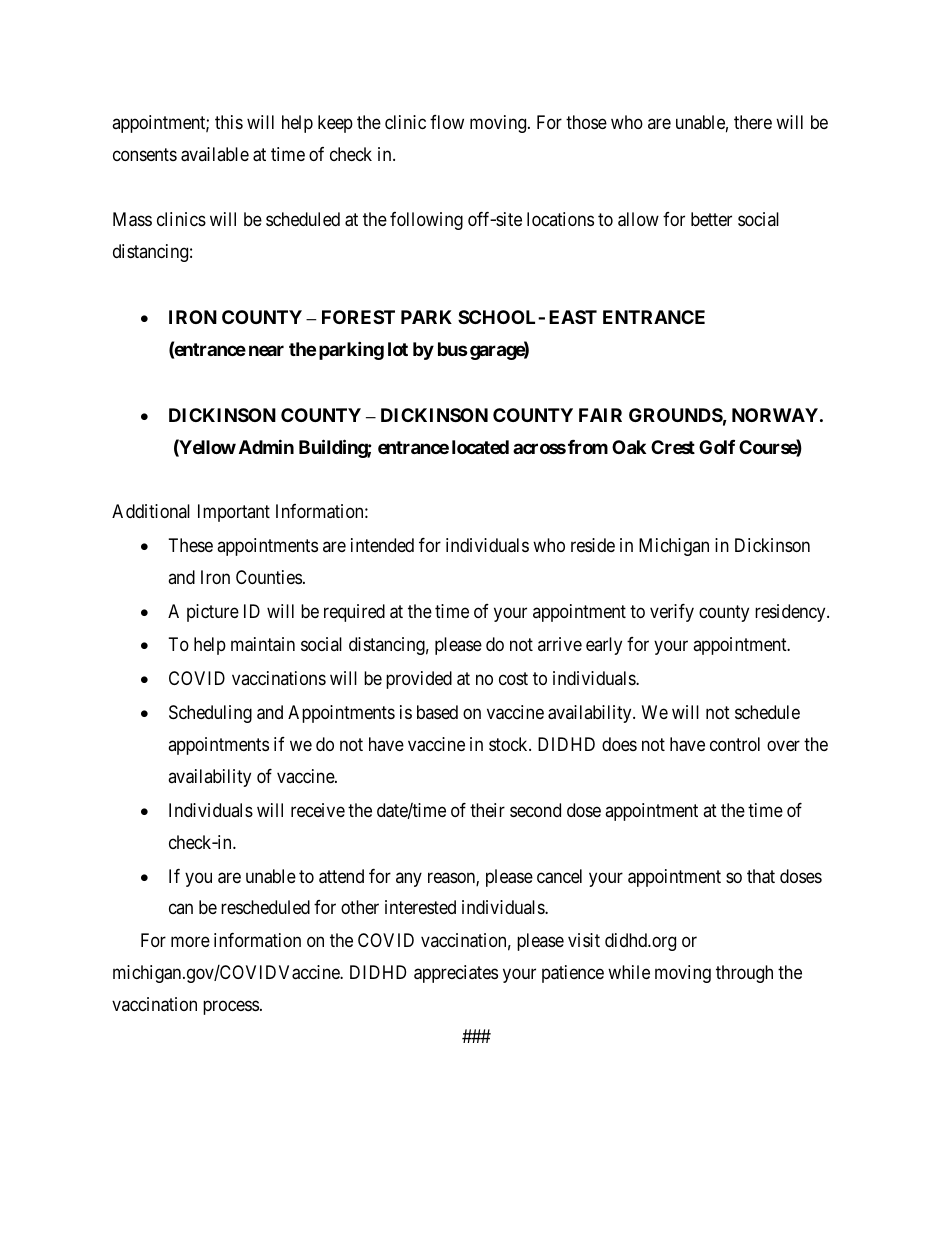 This image has height=1233, width=952. I want to click on Admin, so click(266, 446).
